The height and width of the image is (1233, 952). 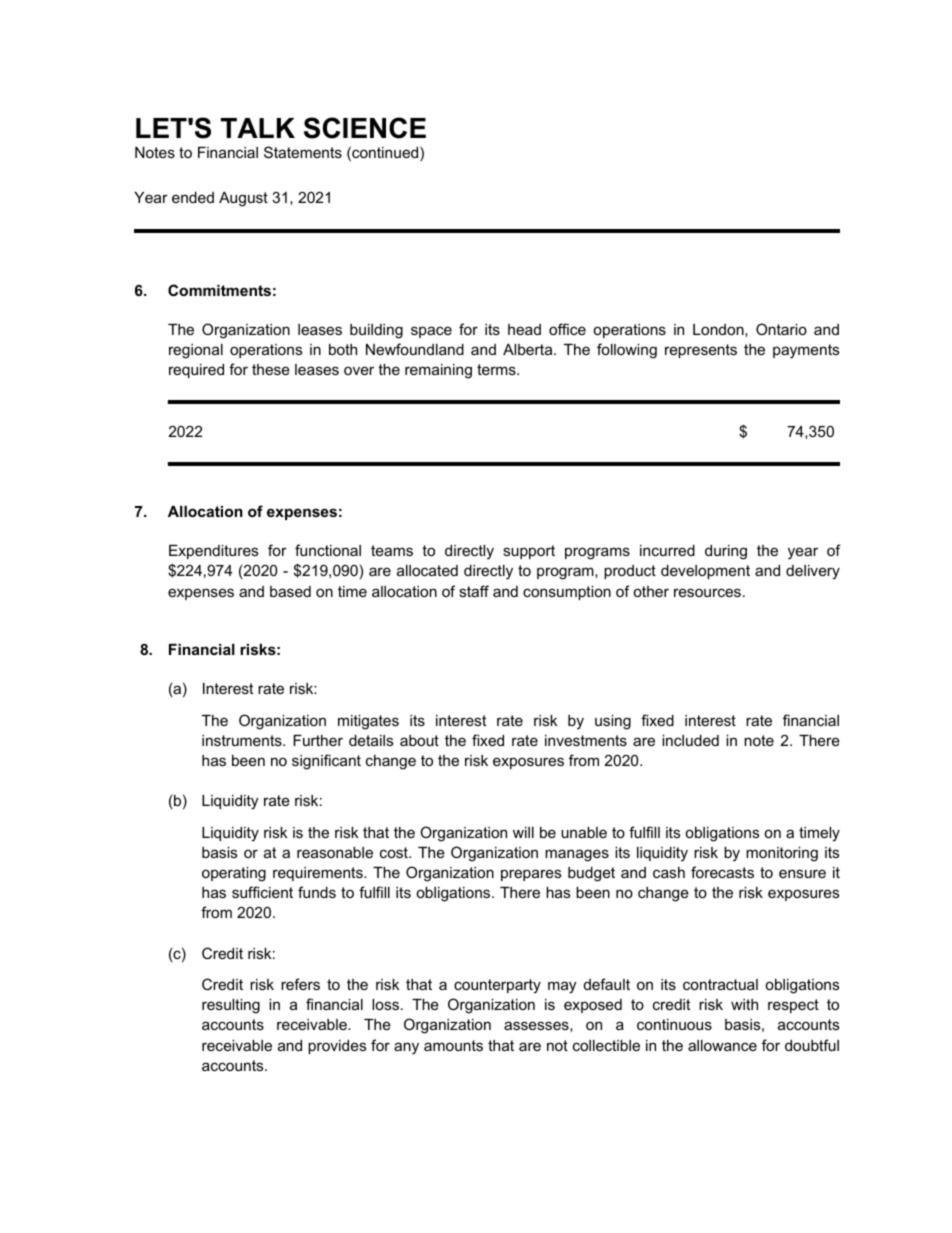 I want to click on resources, so click(x=707, y=592).
